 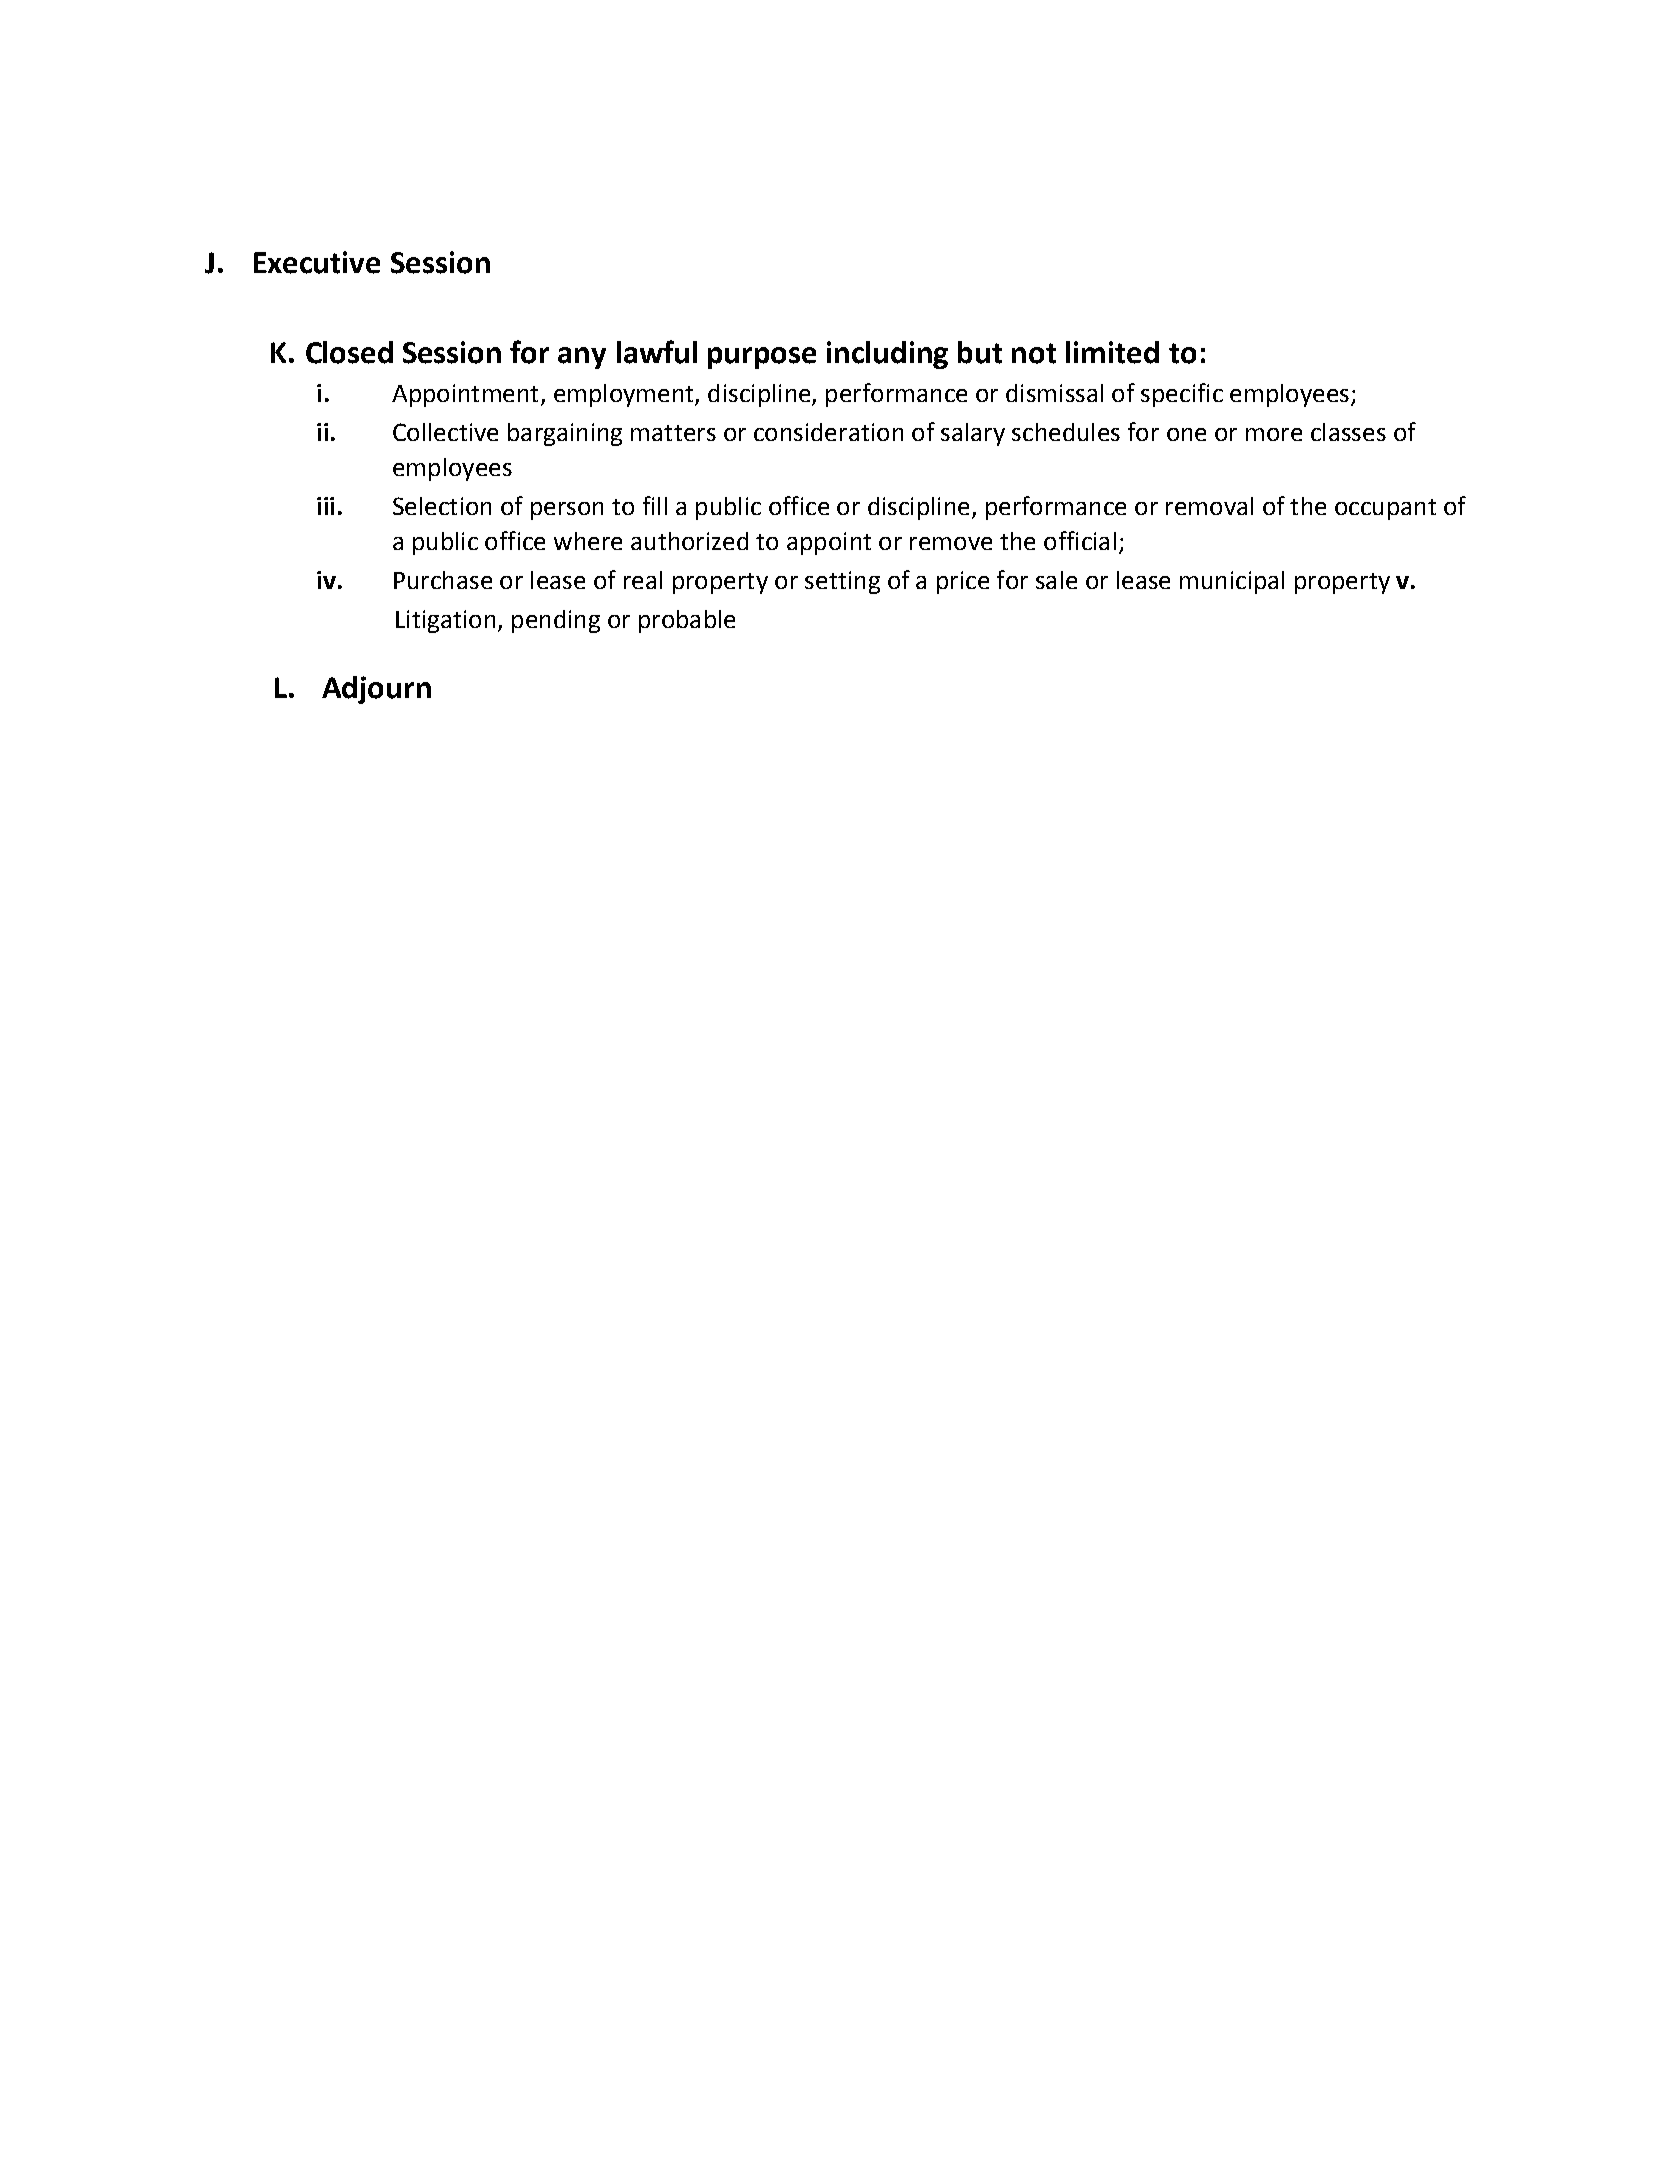 I want to click on Closed, so click(x=349, y=352).
